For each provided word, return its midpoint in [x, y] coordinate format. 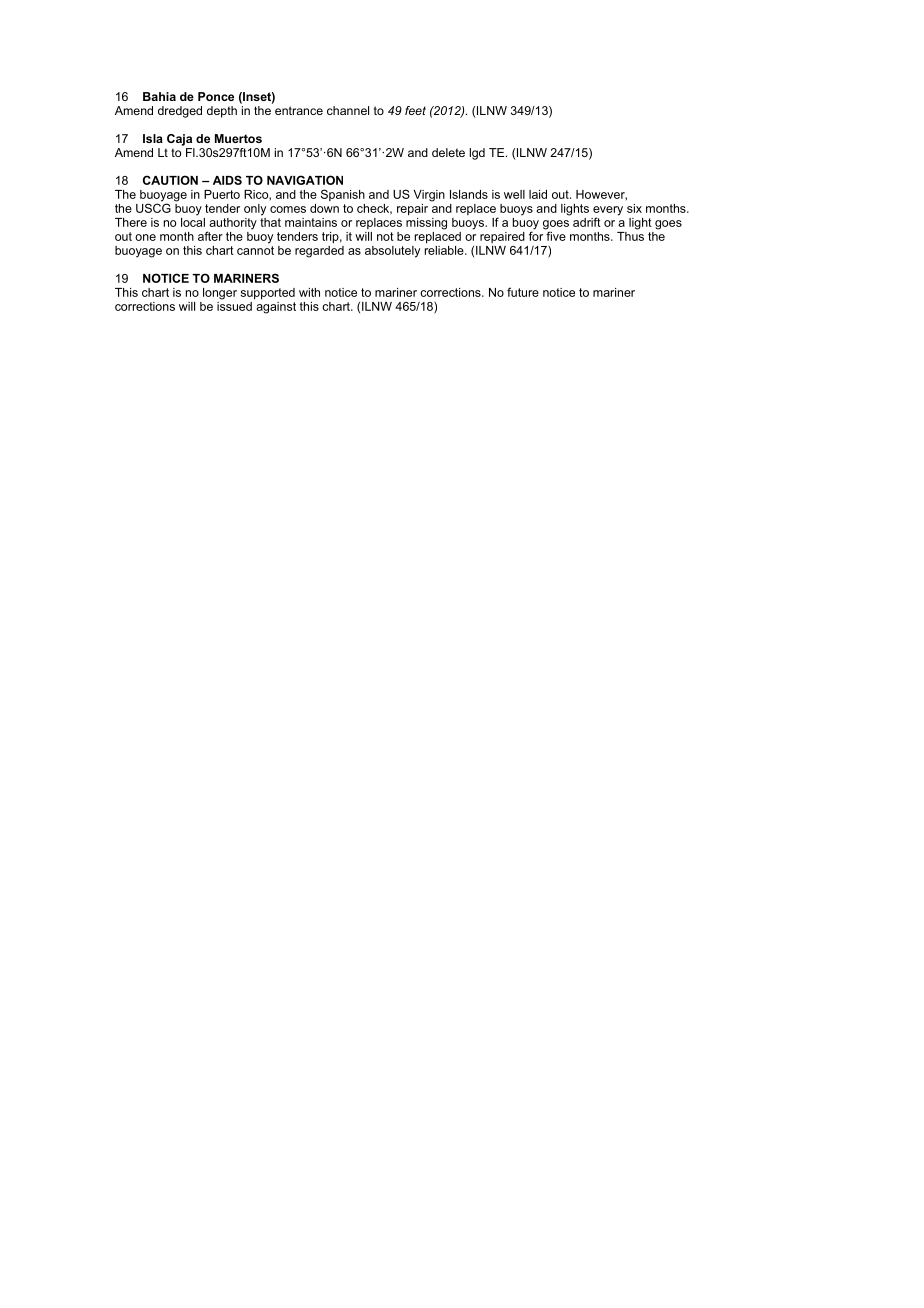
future [523, 292]
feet [415, 110]
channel [348, 110]
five [555, 235]
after [210, 236]
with [309, 292]
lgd [477, 154]
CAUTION [170, 180]
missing [426, 222]
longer [220, 294]
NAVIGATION [305, 180]
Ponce [216, 96]
